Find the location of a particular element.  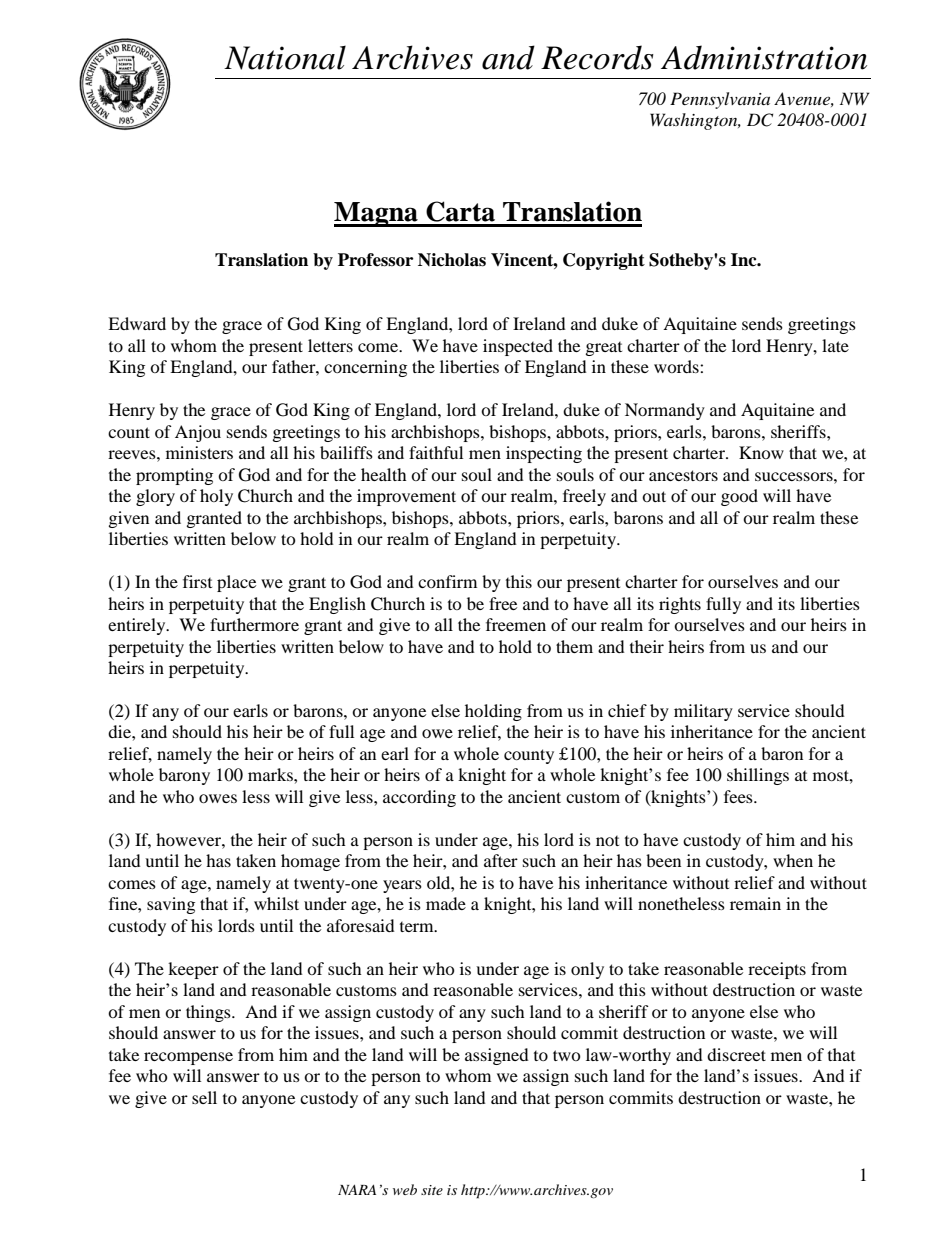

rights is located at coordinates (680, 605).
